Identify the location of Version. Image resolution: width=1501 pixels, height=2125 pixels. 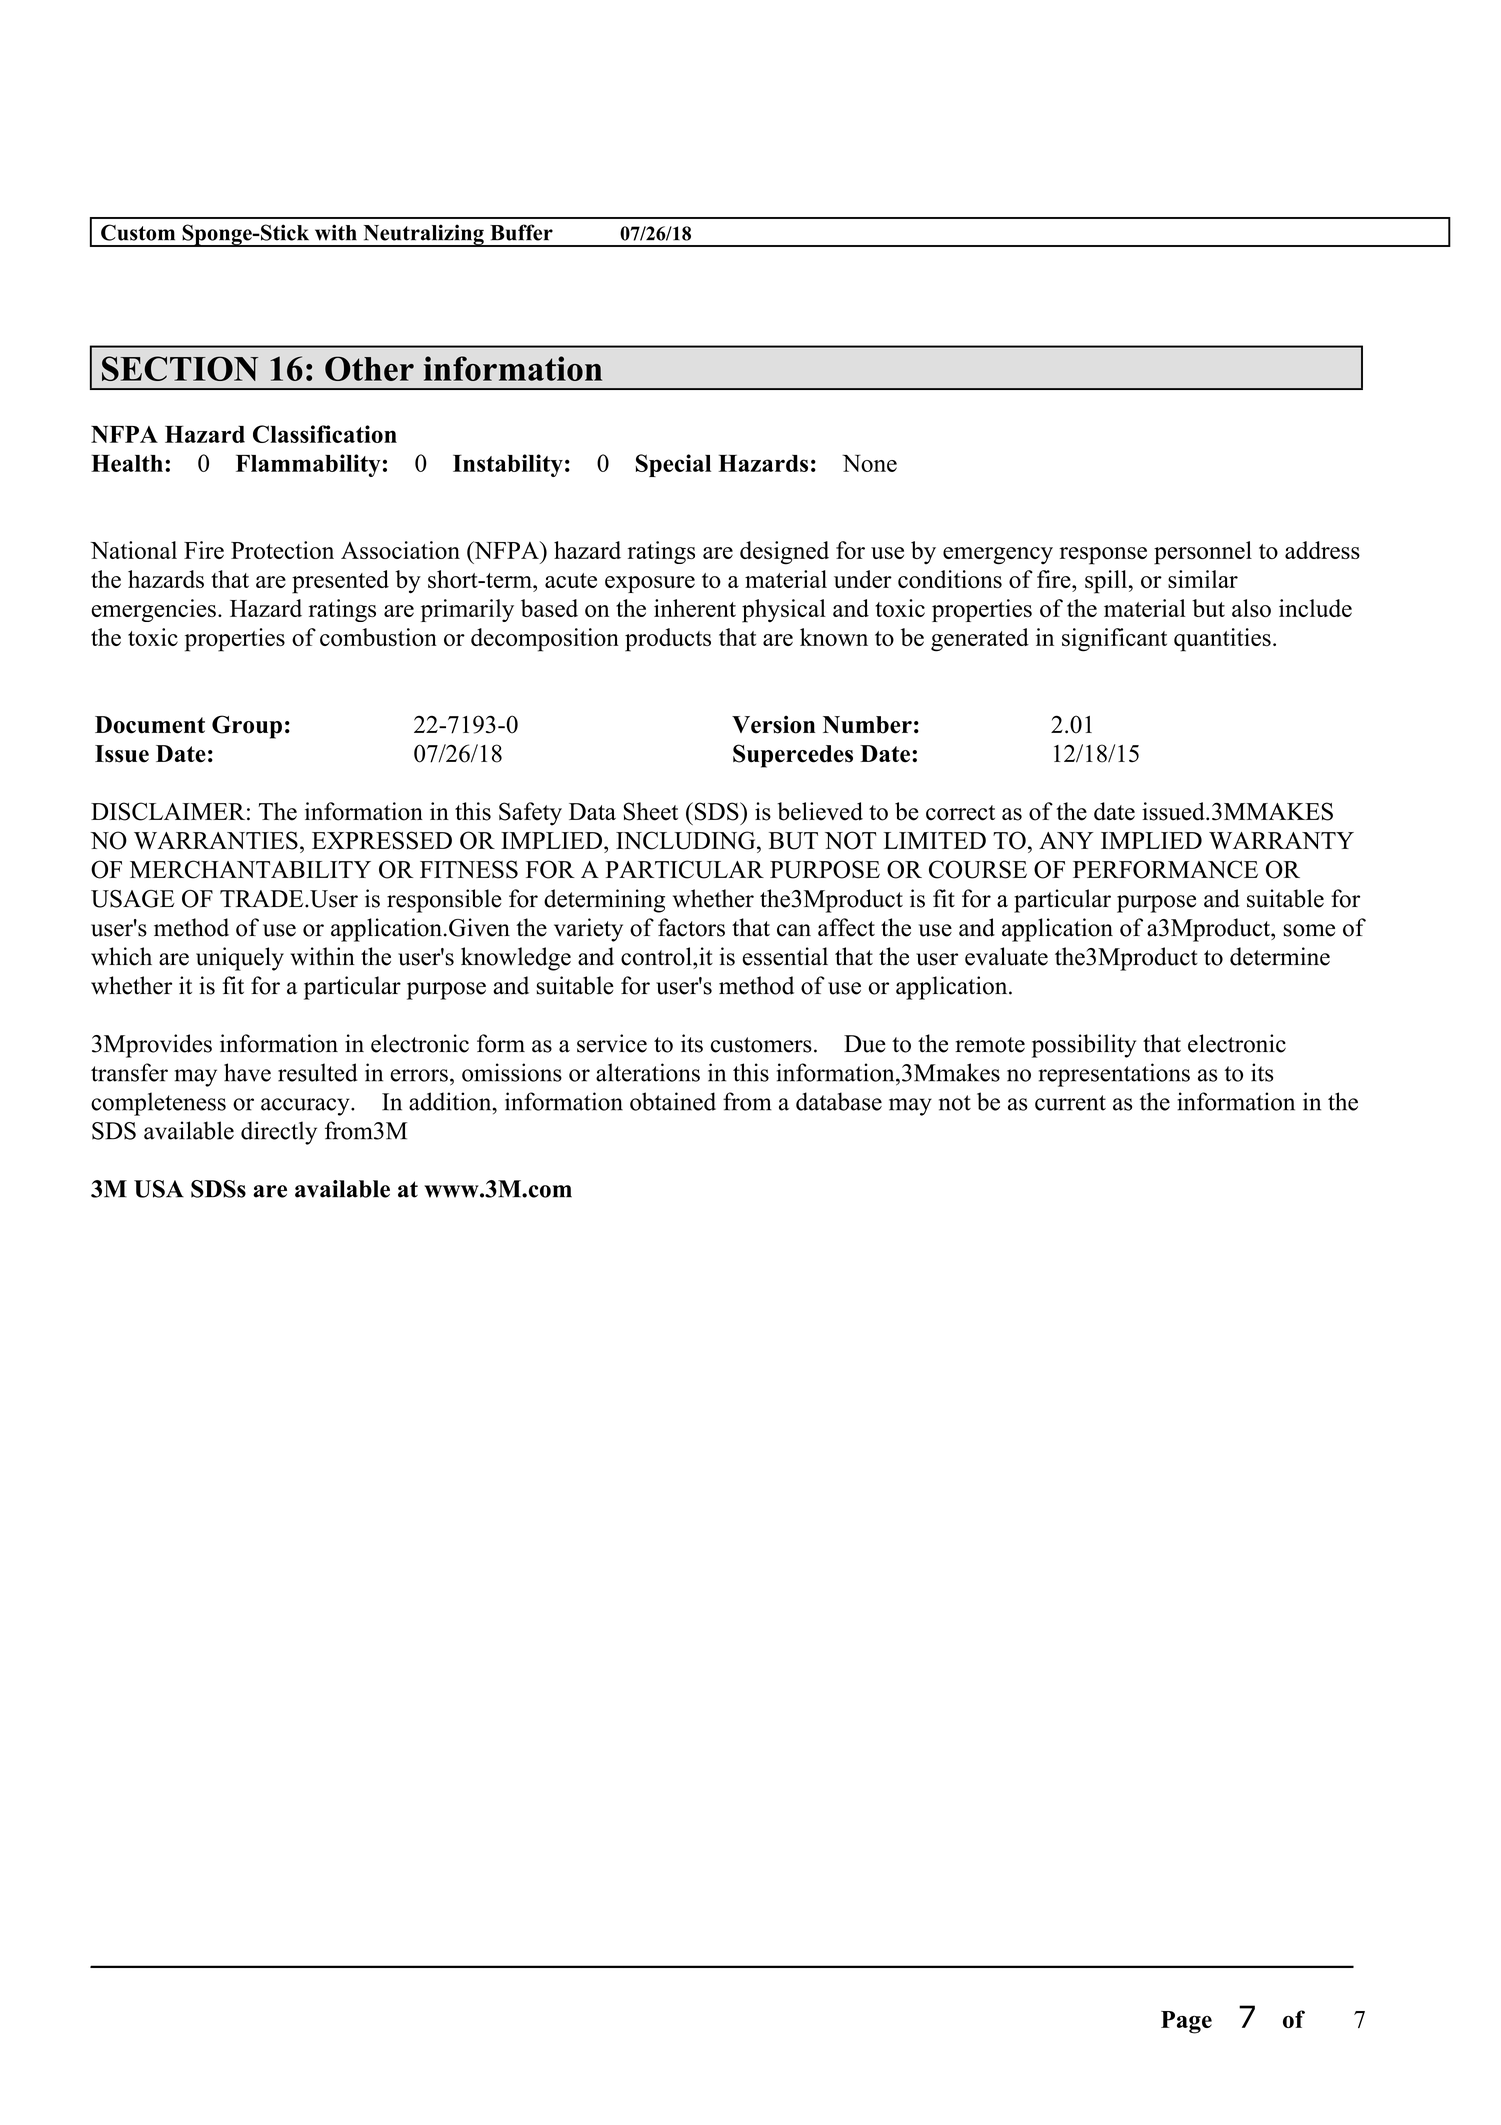
(773, 724).
